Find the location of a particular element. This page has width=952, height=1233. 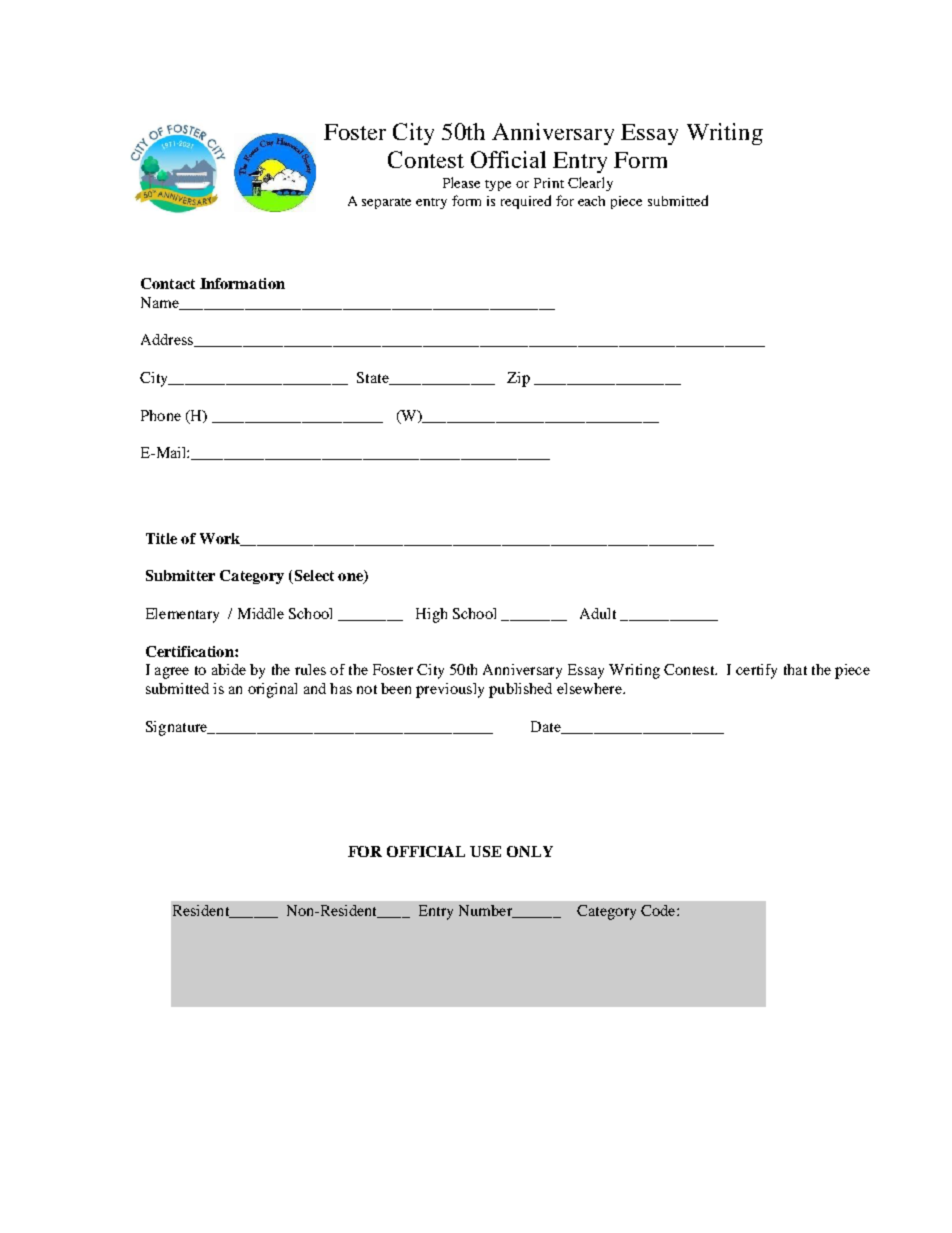

previously is located at coordinates (450, 690).
